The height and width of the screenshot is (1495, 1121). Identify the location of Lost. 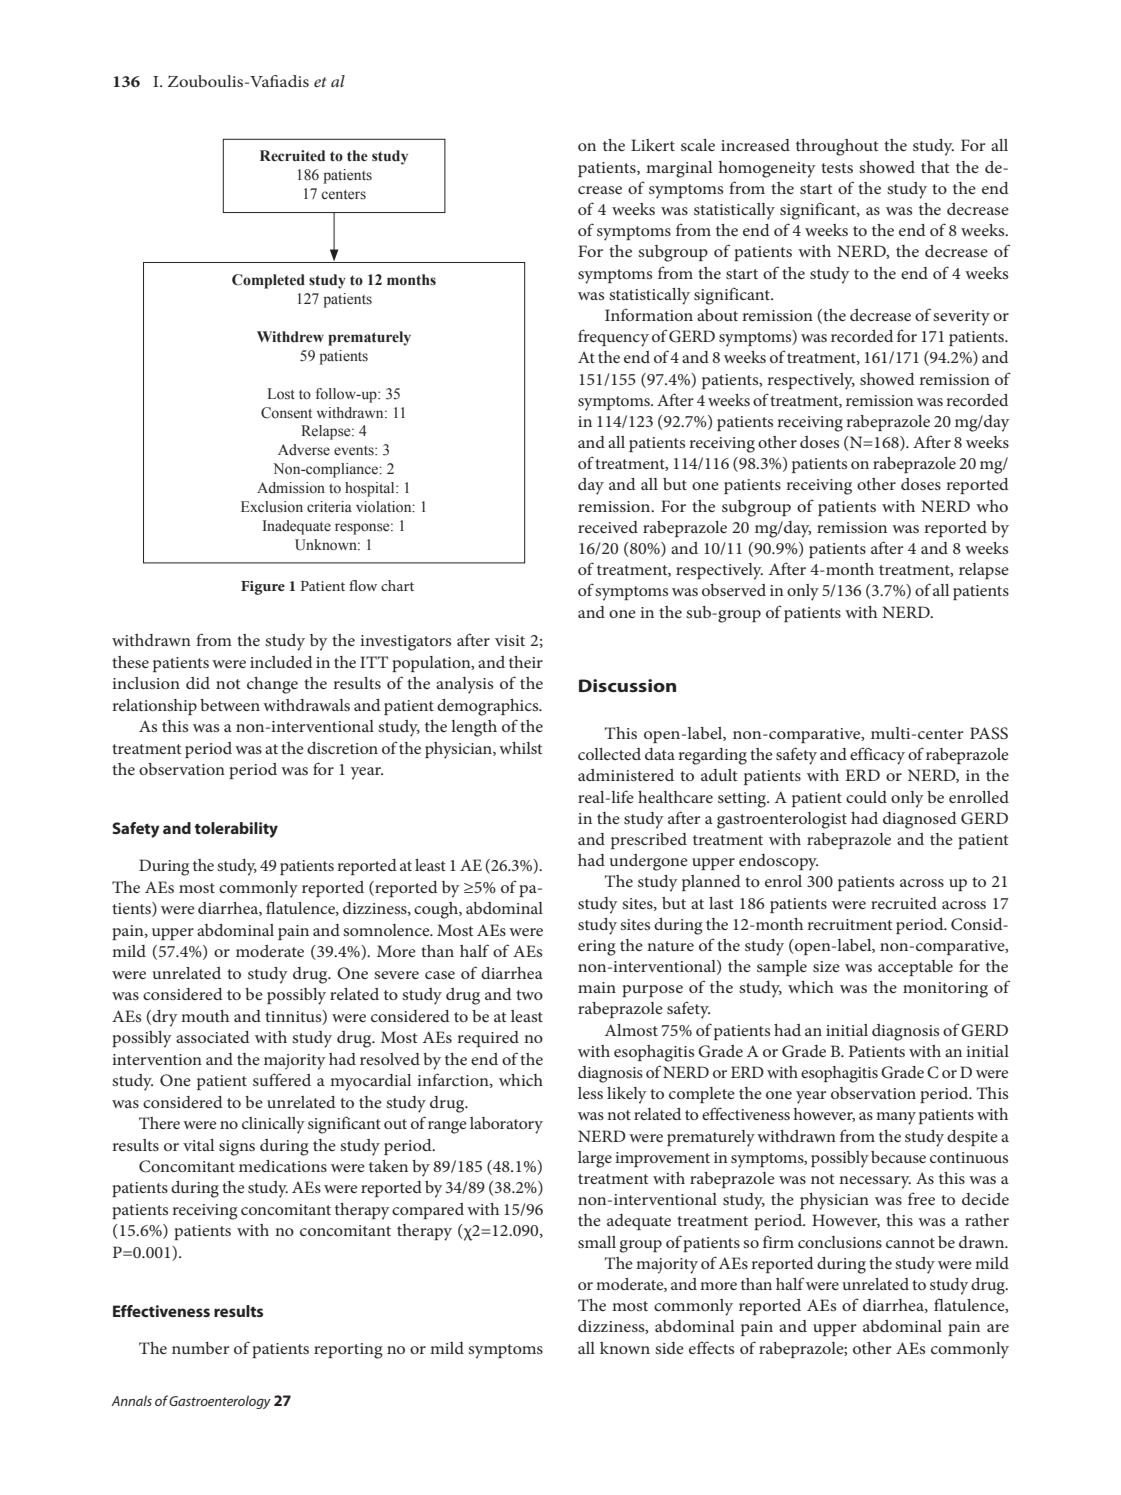
(281, 394).
